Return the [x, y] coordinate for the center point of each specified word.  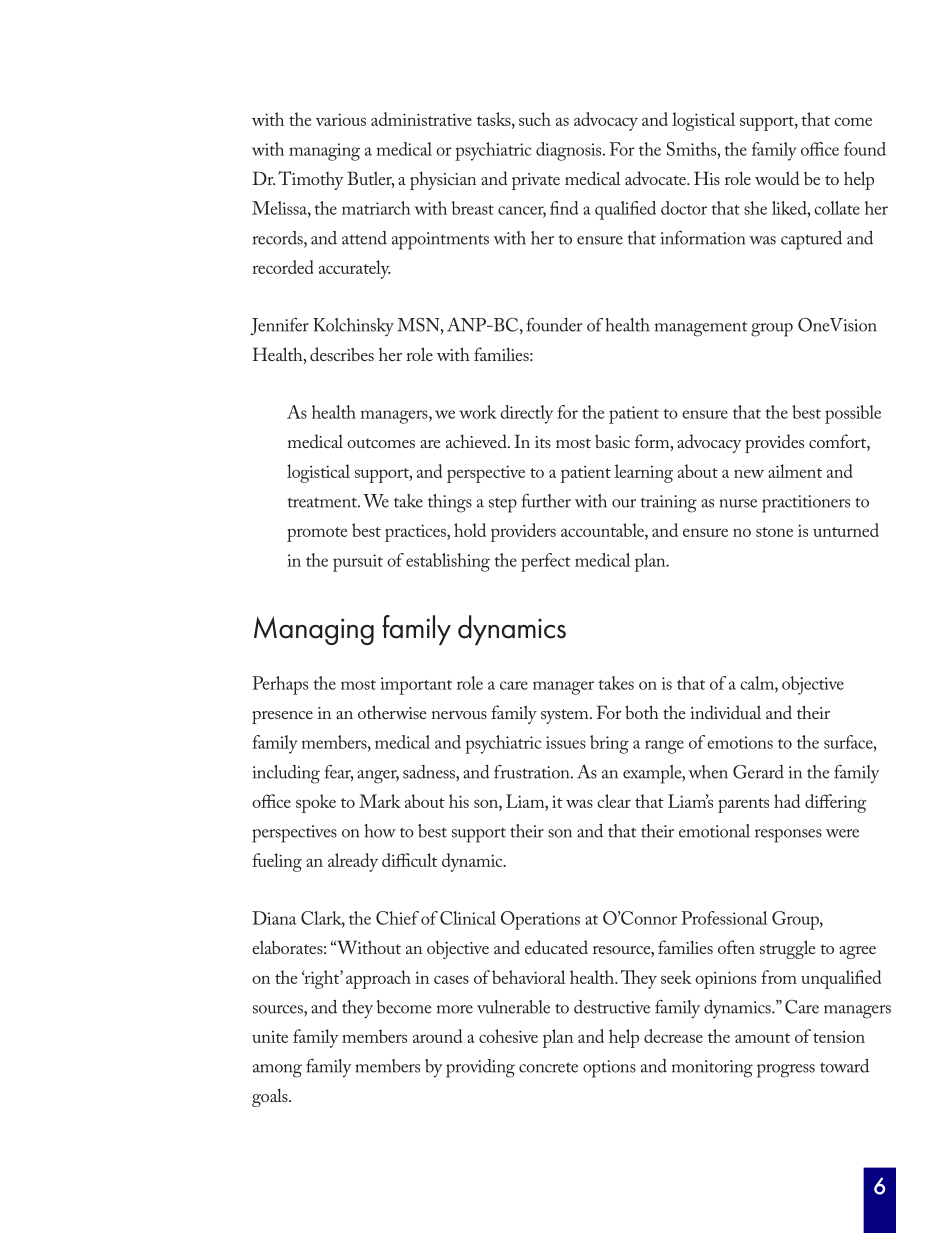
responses [788, 836]
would [777, 178]
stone [774, 532]
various [341, 119]
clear [614, 801]
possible [853, 414]
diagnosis [570, 151]
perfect [545, 562]
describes [342, 354]
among [277, 1071]
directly [526, 414]
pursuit [358, 563]
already [353, 862]
